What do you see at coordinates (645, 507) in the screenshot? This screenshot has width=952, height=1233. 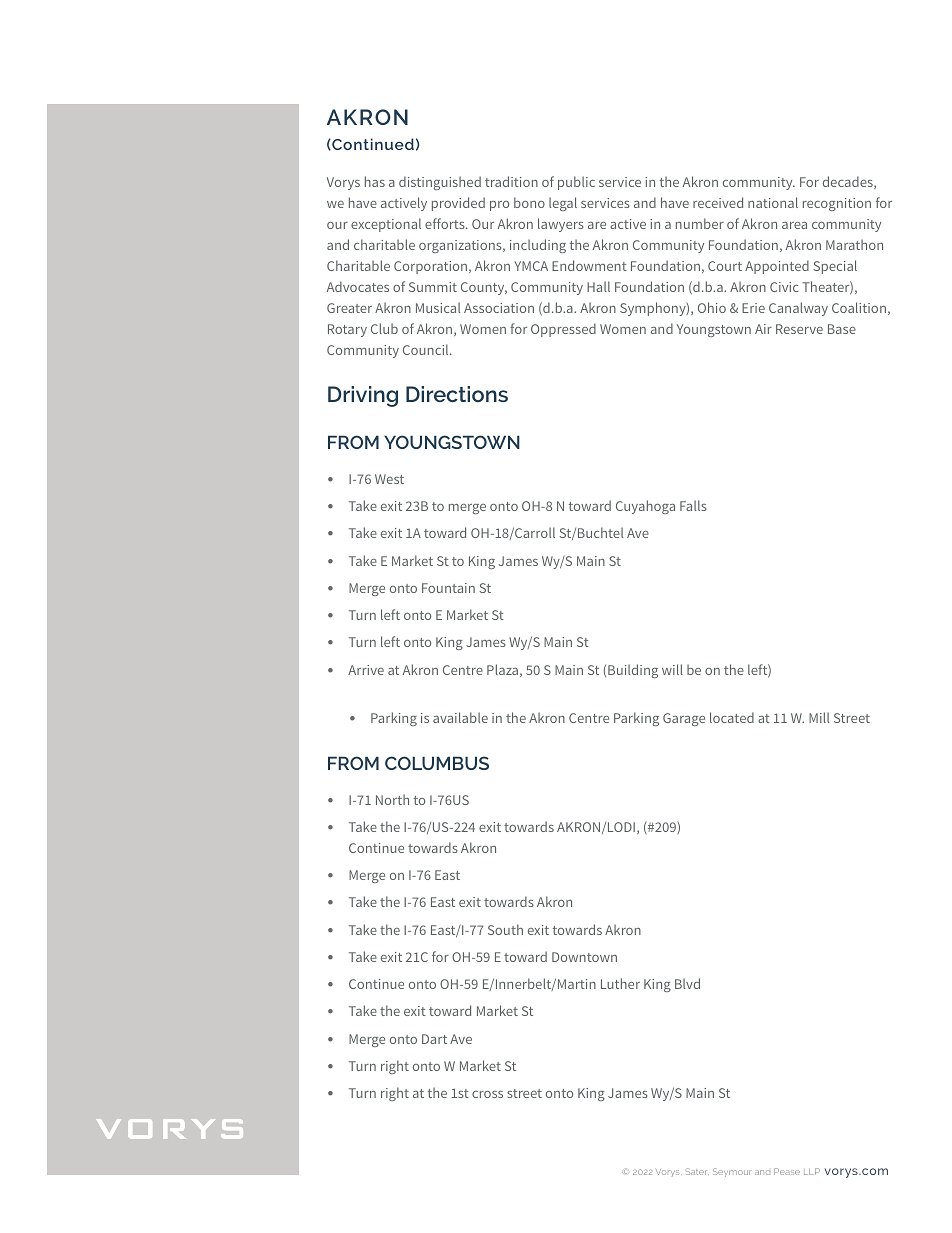 I see `Cuyahoga` at bounding box center [645, 507].
